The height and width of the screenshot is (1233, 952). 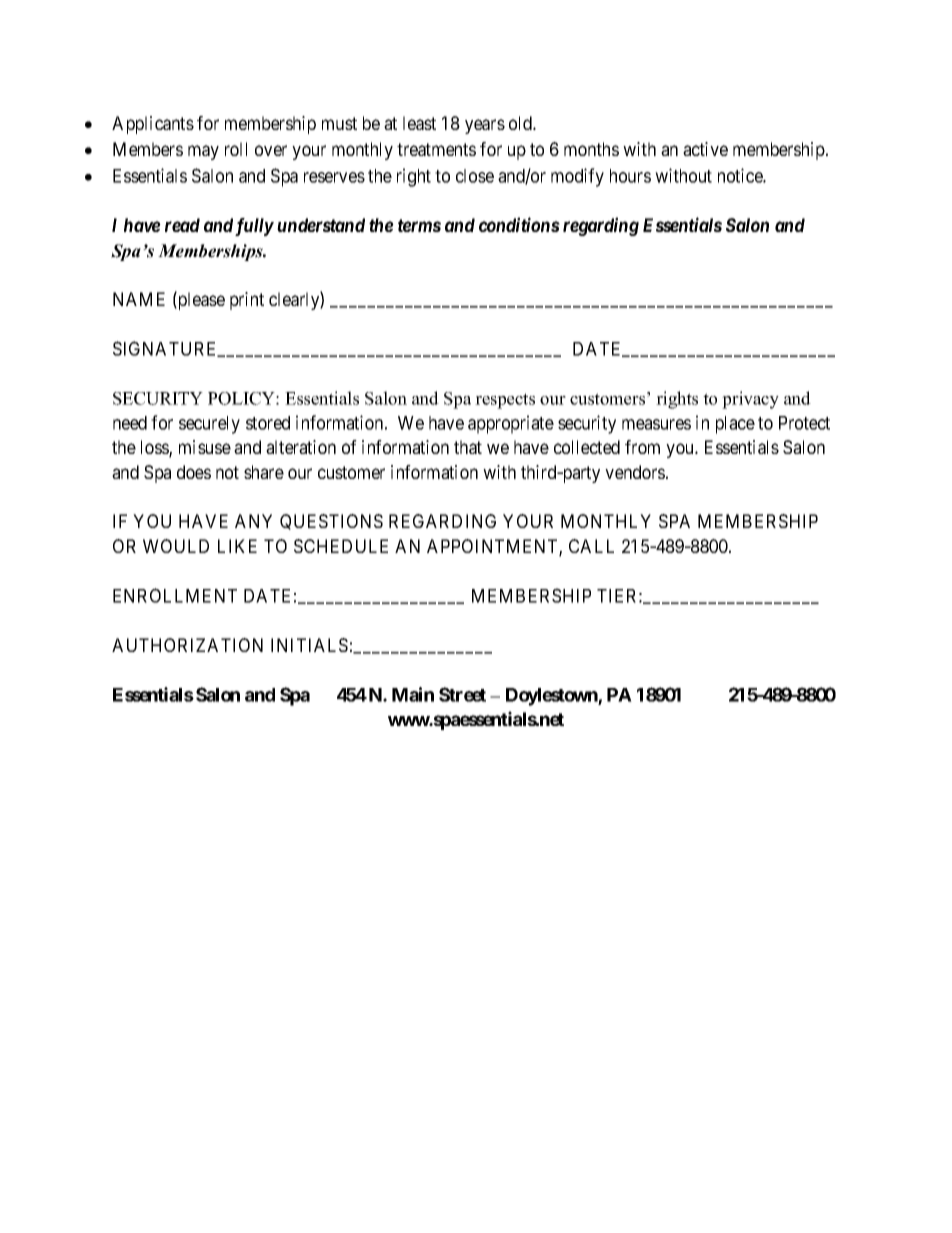 I want to click on vendors, so click(x=635, y=472).
